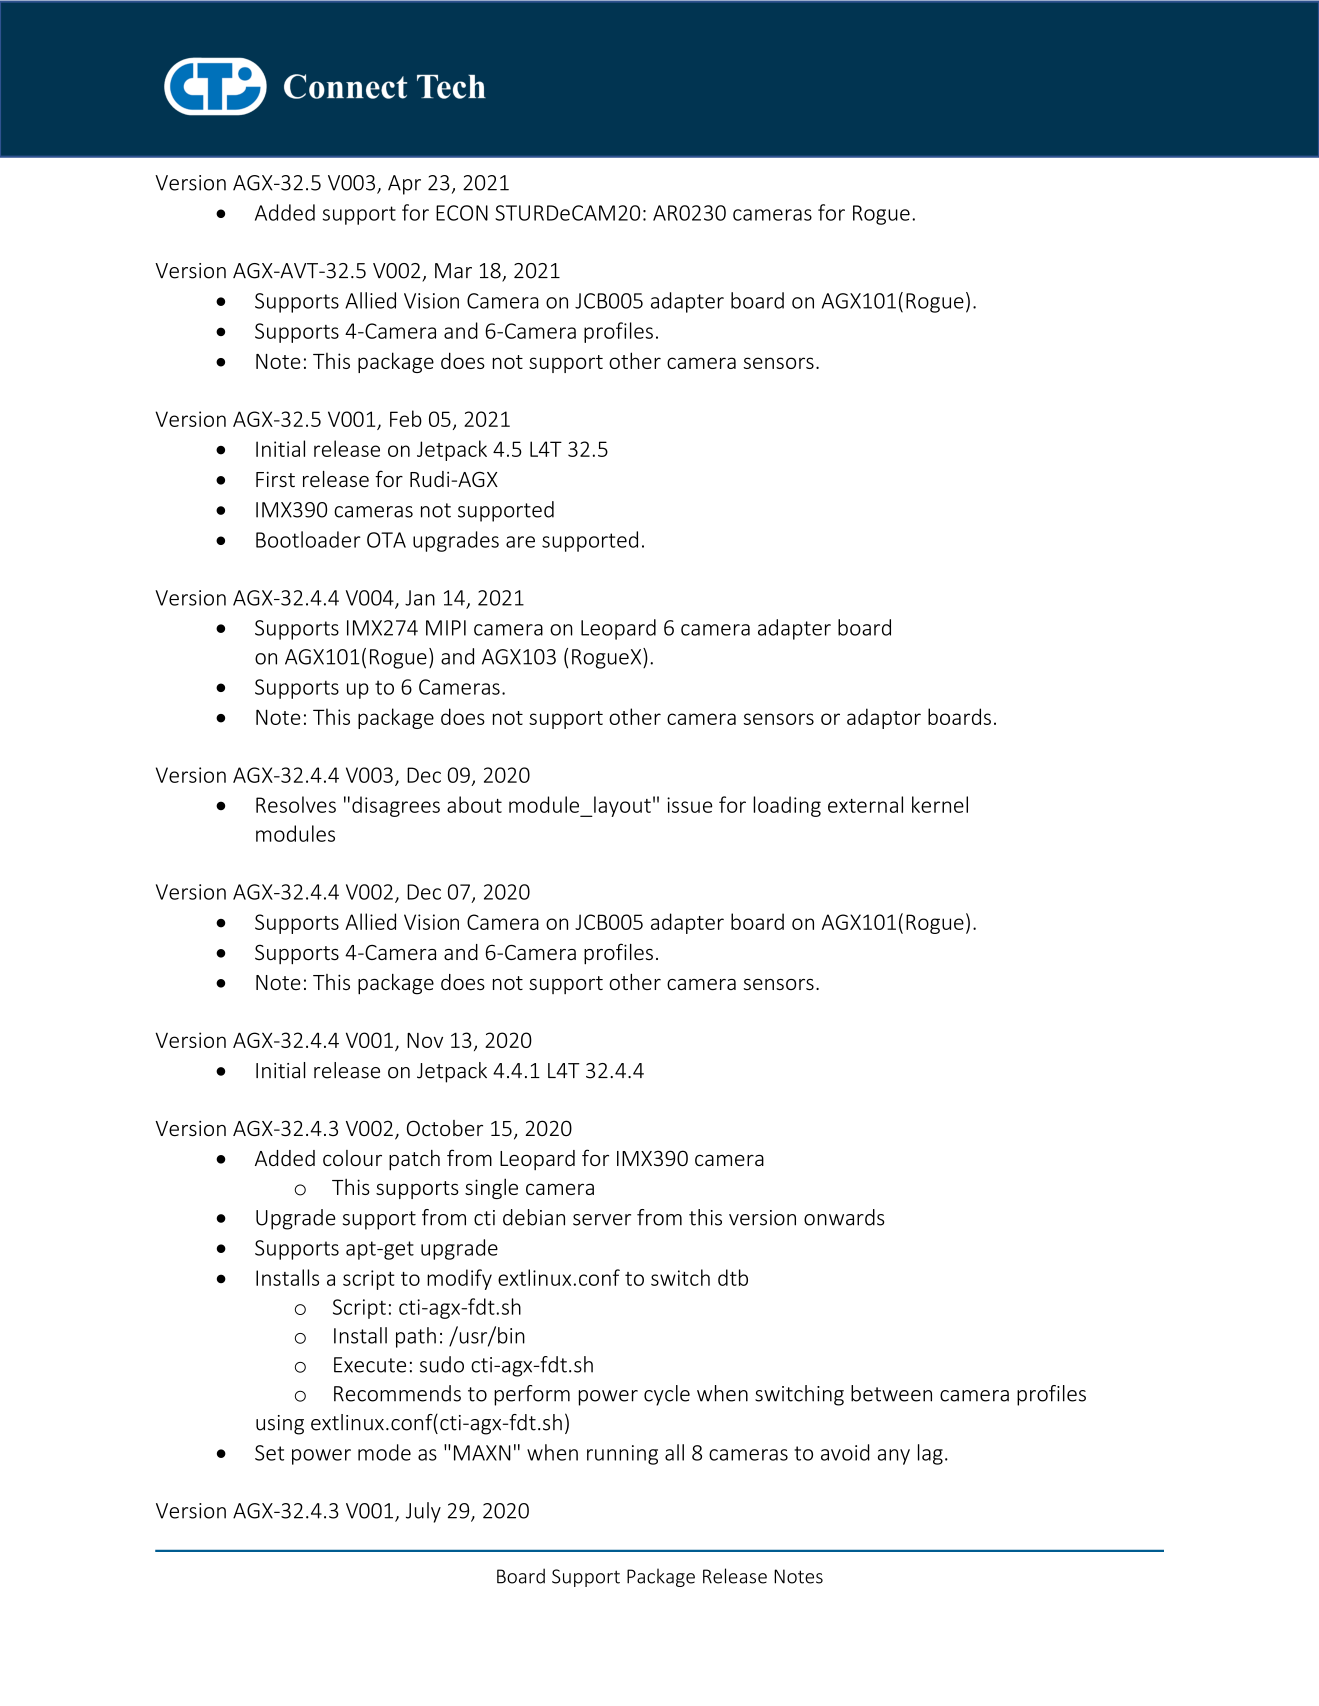 The width and height of the document is (1319, 1706). What do you see at coordinates (622, 1455) in the document?
I see `running` at bounding box center [622, 1455].
